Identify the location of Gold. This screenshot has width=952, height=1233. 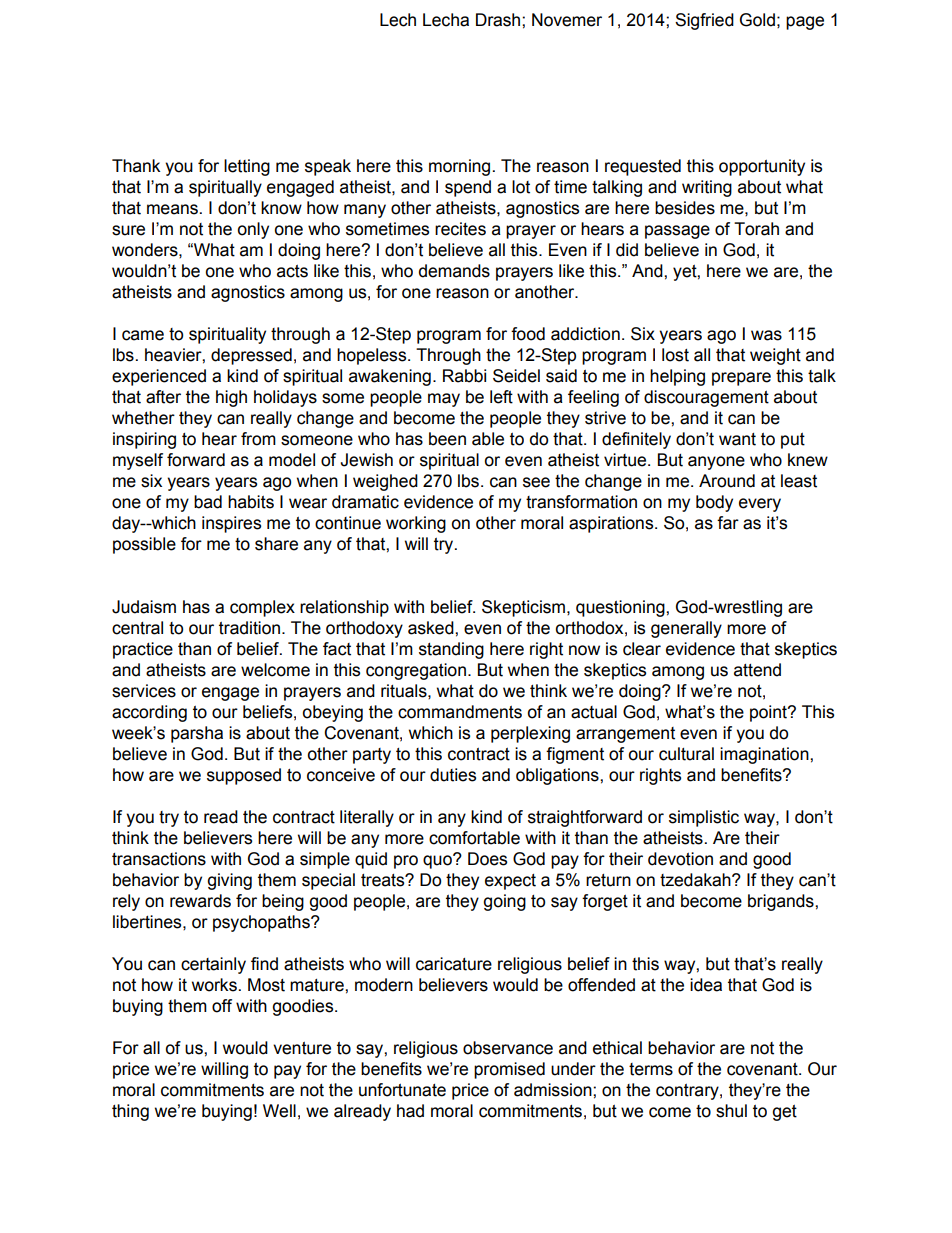
(757, 20).
